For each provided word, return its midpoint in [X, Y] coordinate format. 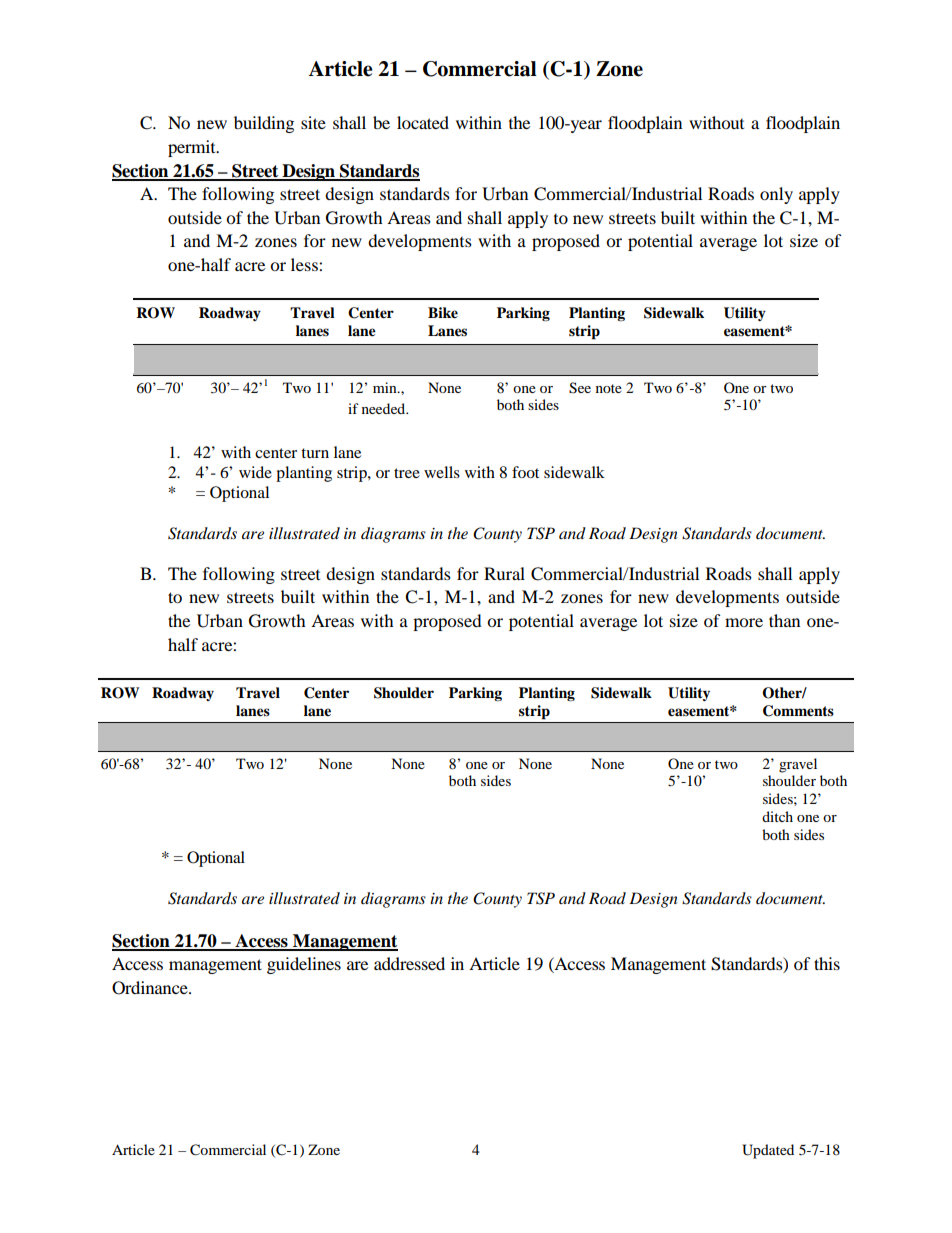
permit [193, 148]
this [827, 963]
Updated [768, 1151]
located [423, 122]
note [609, 388]
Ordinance [151, 988]
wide [255, 472]
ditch [777, 816]
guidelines [304, 965]
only [776, 195]
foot [525, 472]
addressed [409, 963]
